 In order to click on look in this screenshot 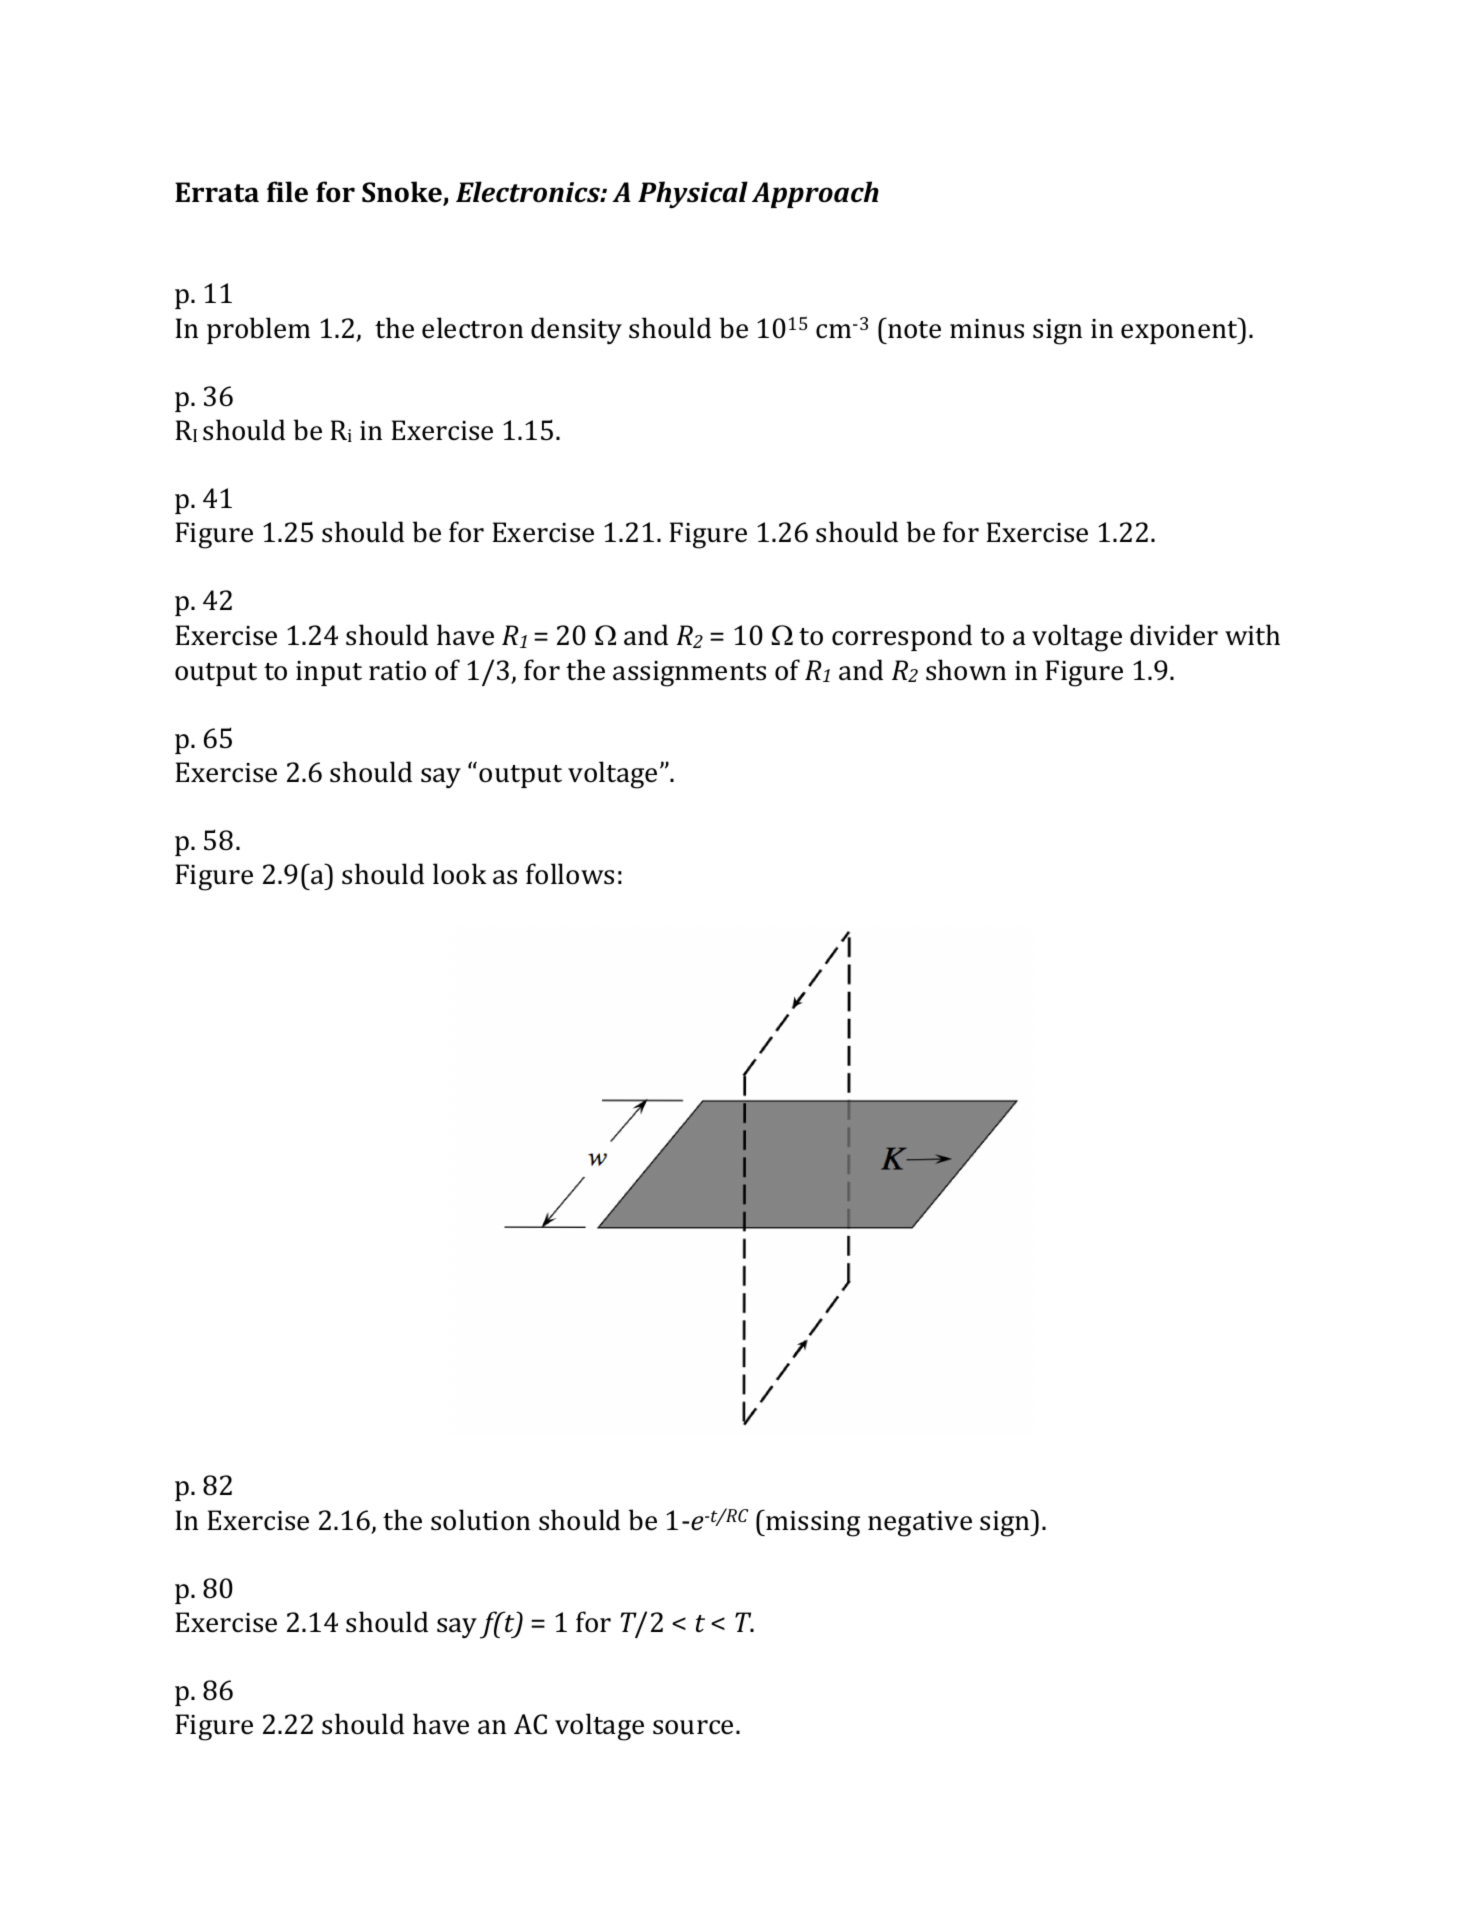, I will do `click(460, 874)`.
